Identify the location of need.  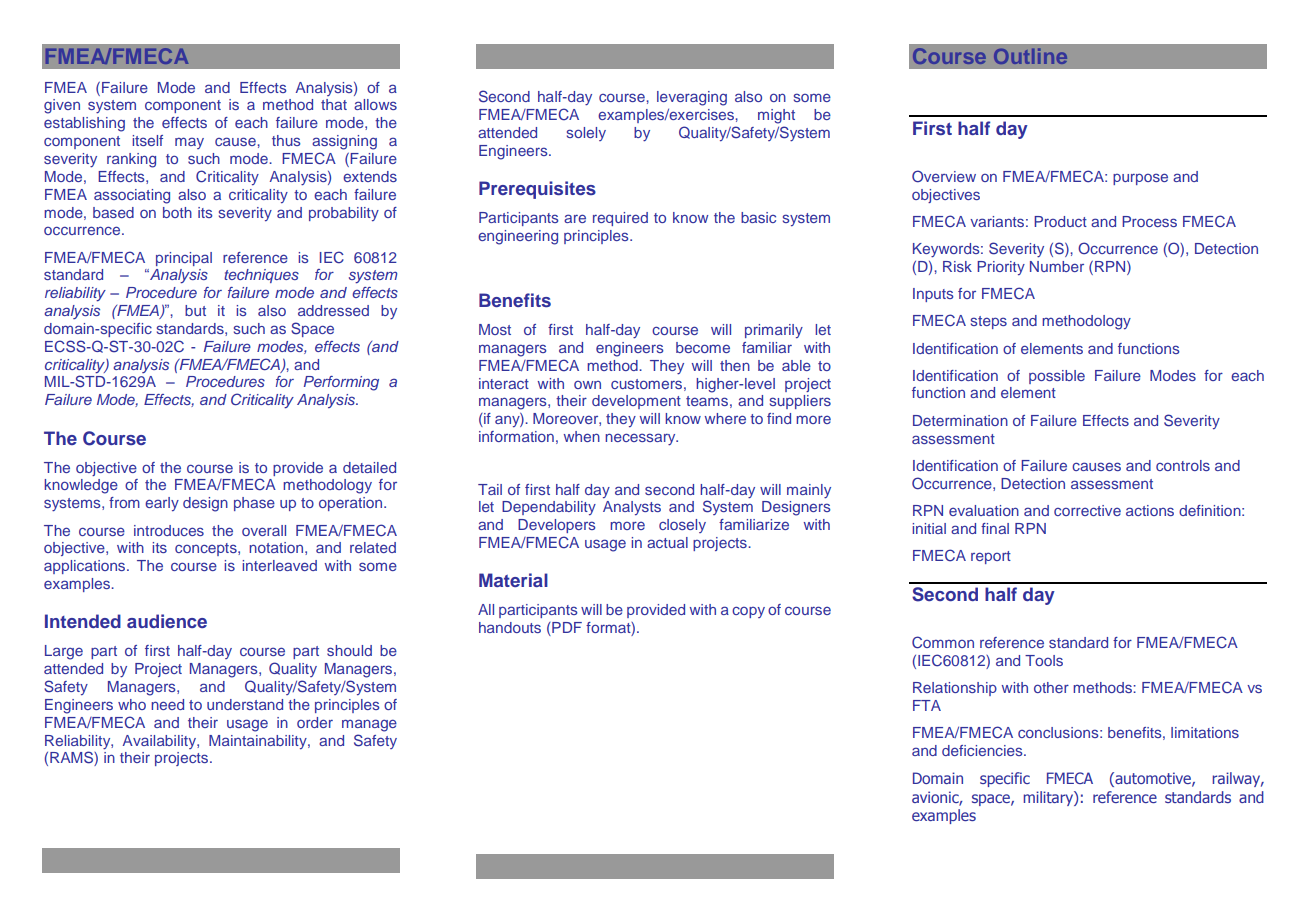
(167, 704).
